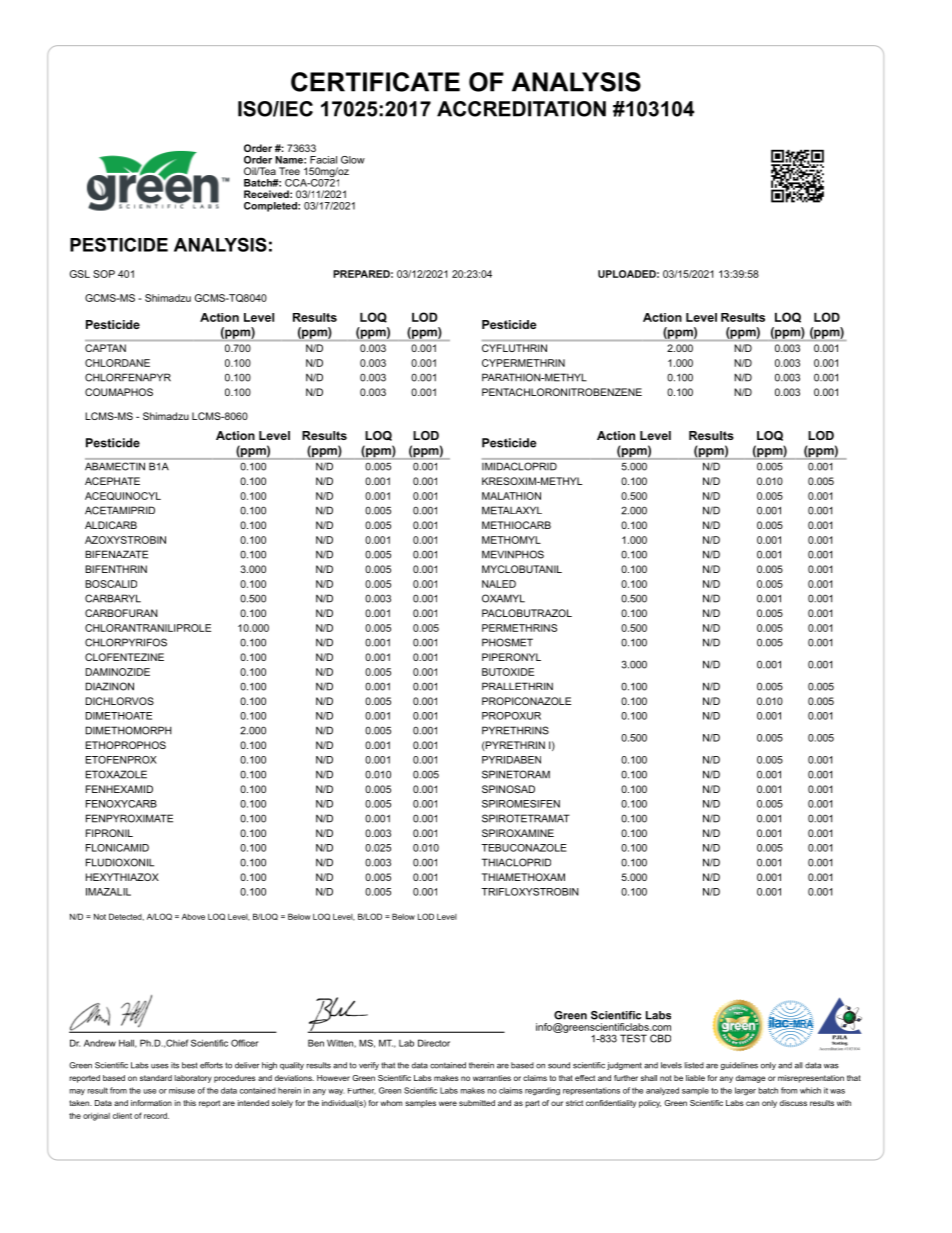 This document has height=1233, width=952. I want to click on MALATHION, so click(511, 496).
